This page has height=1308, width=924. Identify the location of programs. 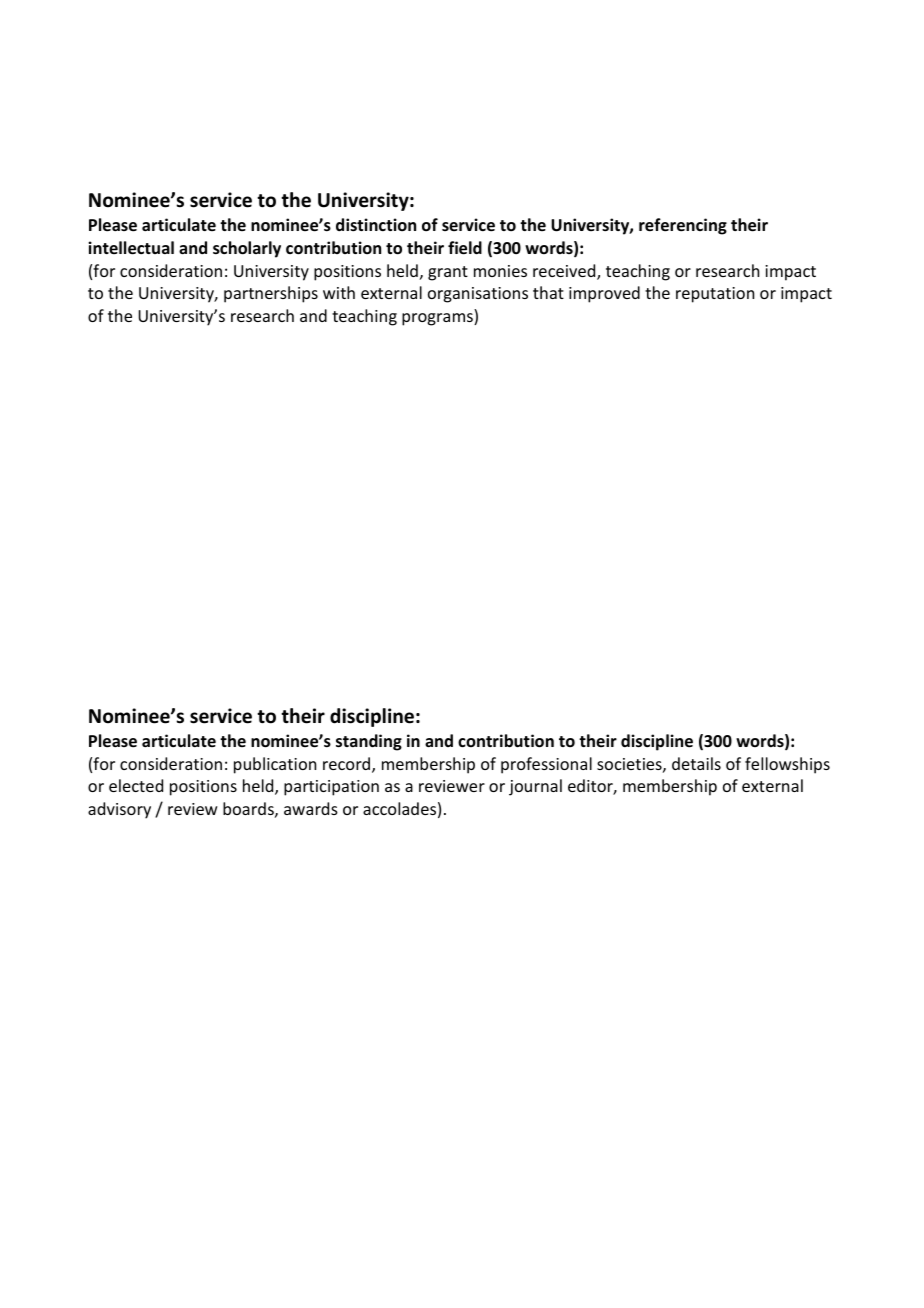
(438, 319).
